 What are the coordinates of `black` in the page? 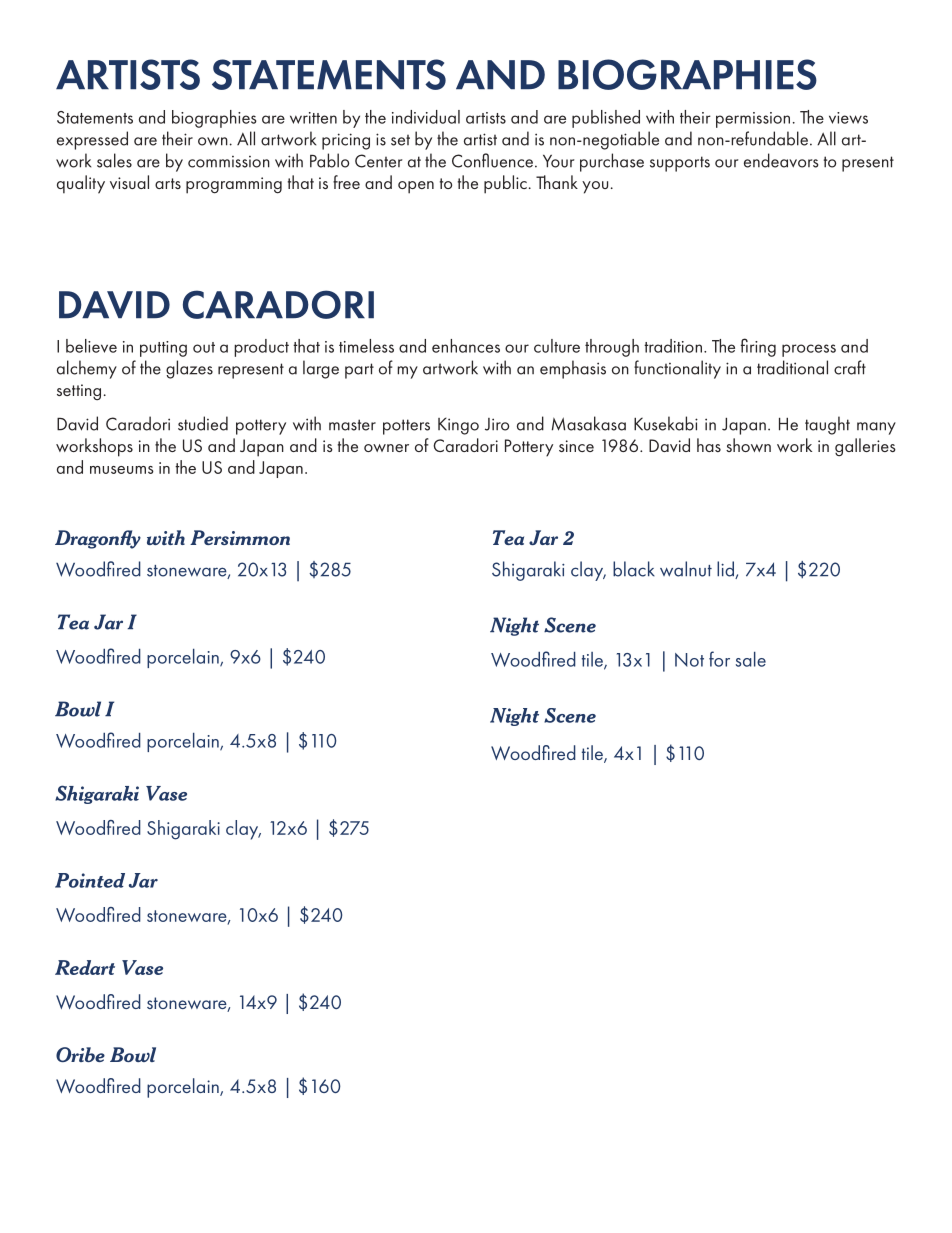 It's located at (634, 569).
